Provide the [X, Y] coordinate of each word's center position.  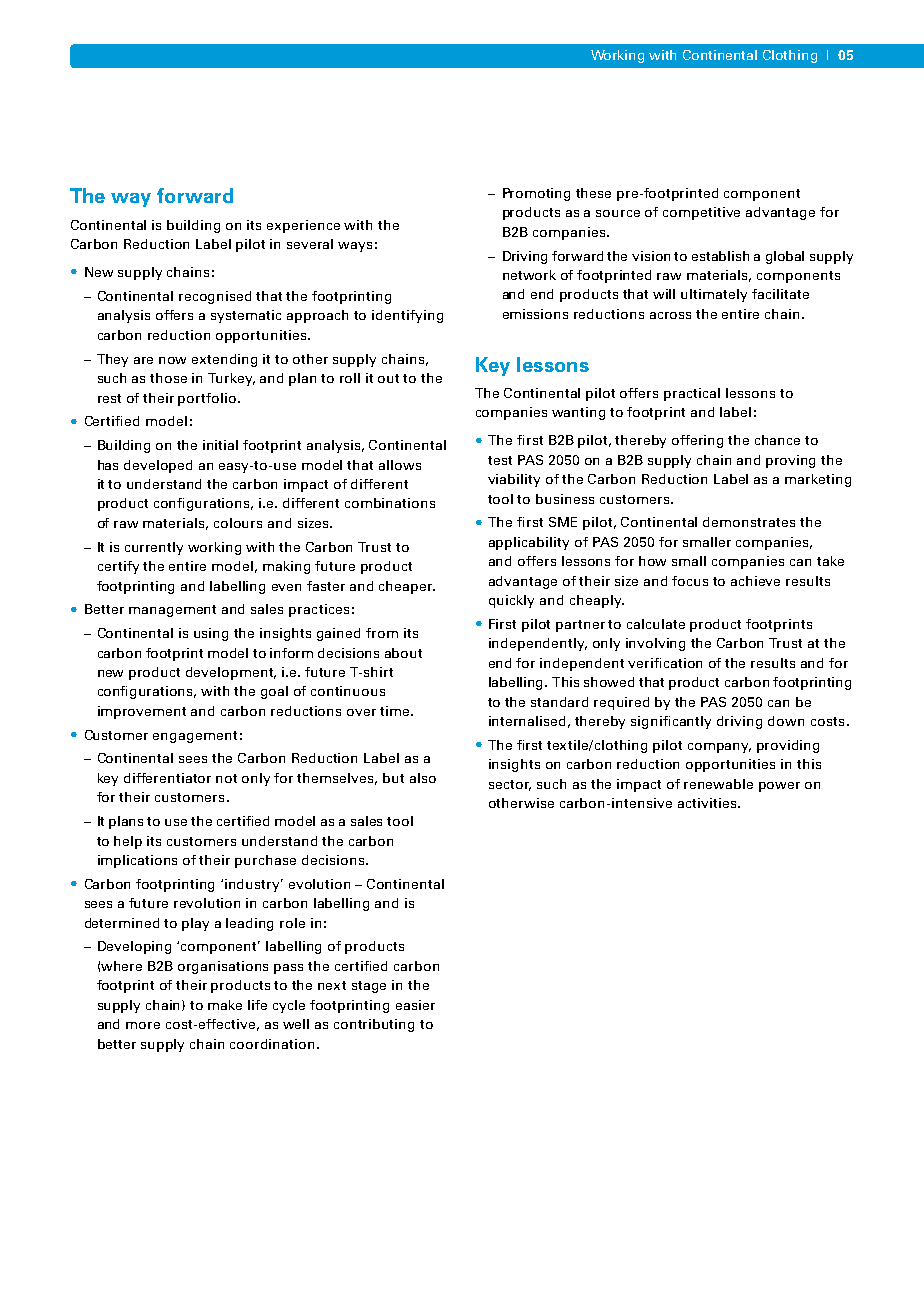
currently [154, 548]
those [168, 378]
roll [350, 378]
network [529, 275]
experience [303, 226]
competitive [701, 213]
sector [510, 785]
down [786, 721]
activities [708, 803]
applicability [529, 543]
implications [137, 861]
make [225, 1005]
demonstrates [749, 522]
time [396, 711]
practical [692, 394]
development [231, 673]
